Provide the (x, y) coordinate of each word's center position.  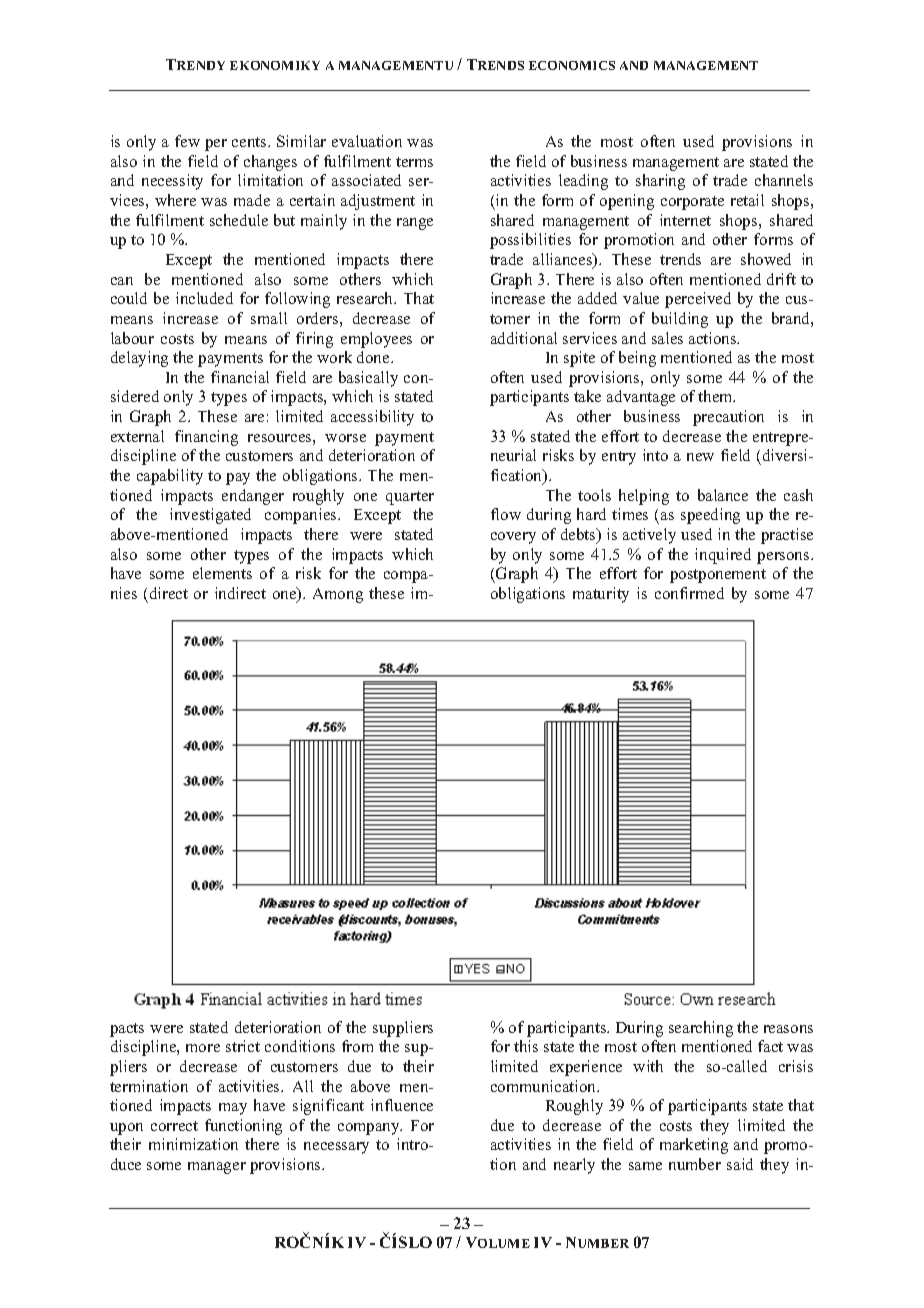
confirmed (689, 593)
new (700, 457)
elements (222, 573)
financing (206, 438)
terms (414, 162)
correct (174, 1126)
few (187, 141)
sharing (660, 182)
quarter (410, 498)
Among (338, 595)
